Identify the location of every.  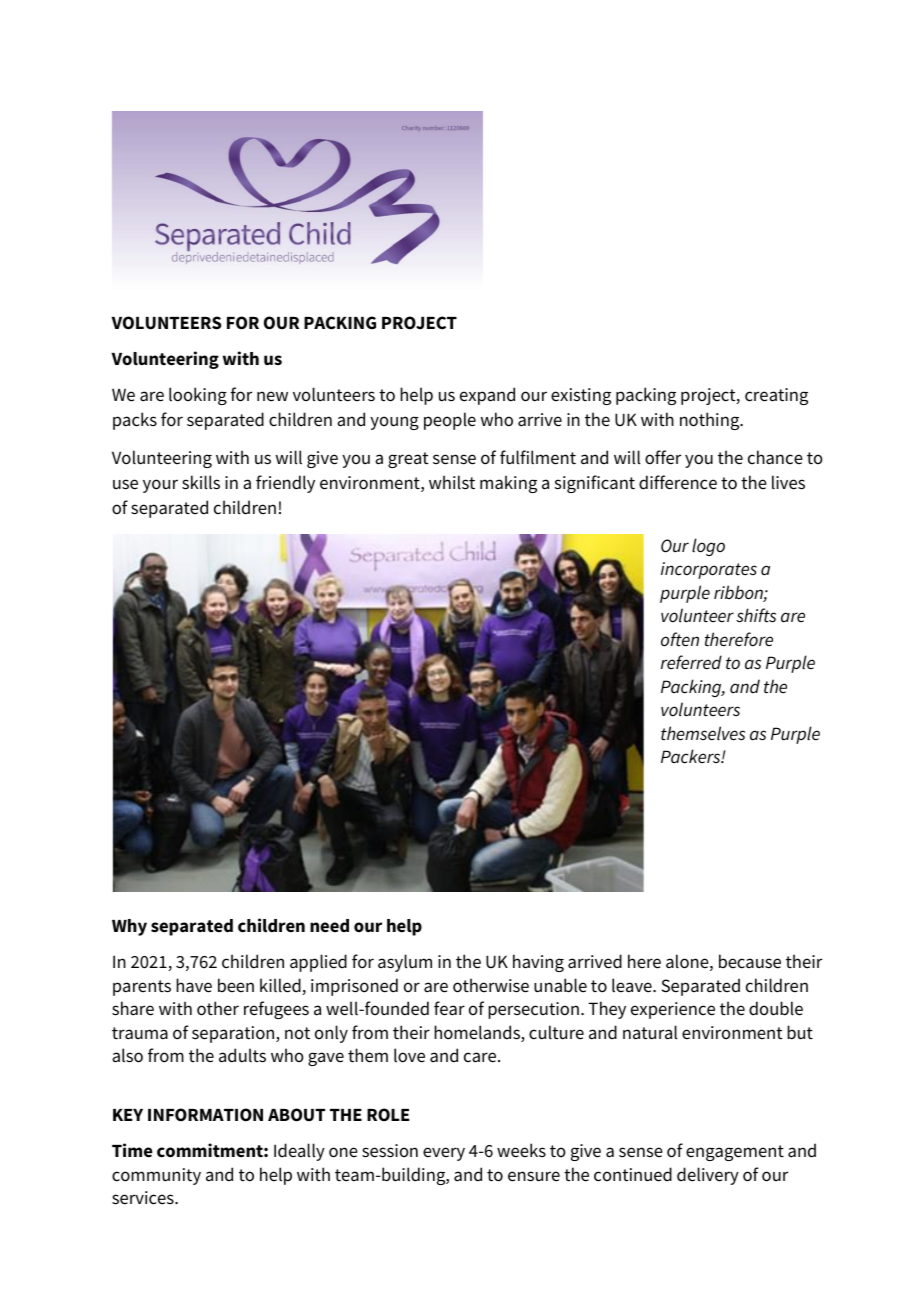
(444, 1154).
